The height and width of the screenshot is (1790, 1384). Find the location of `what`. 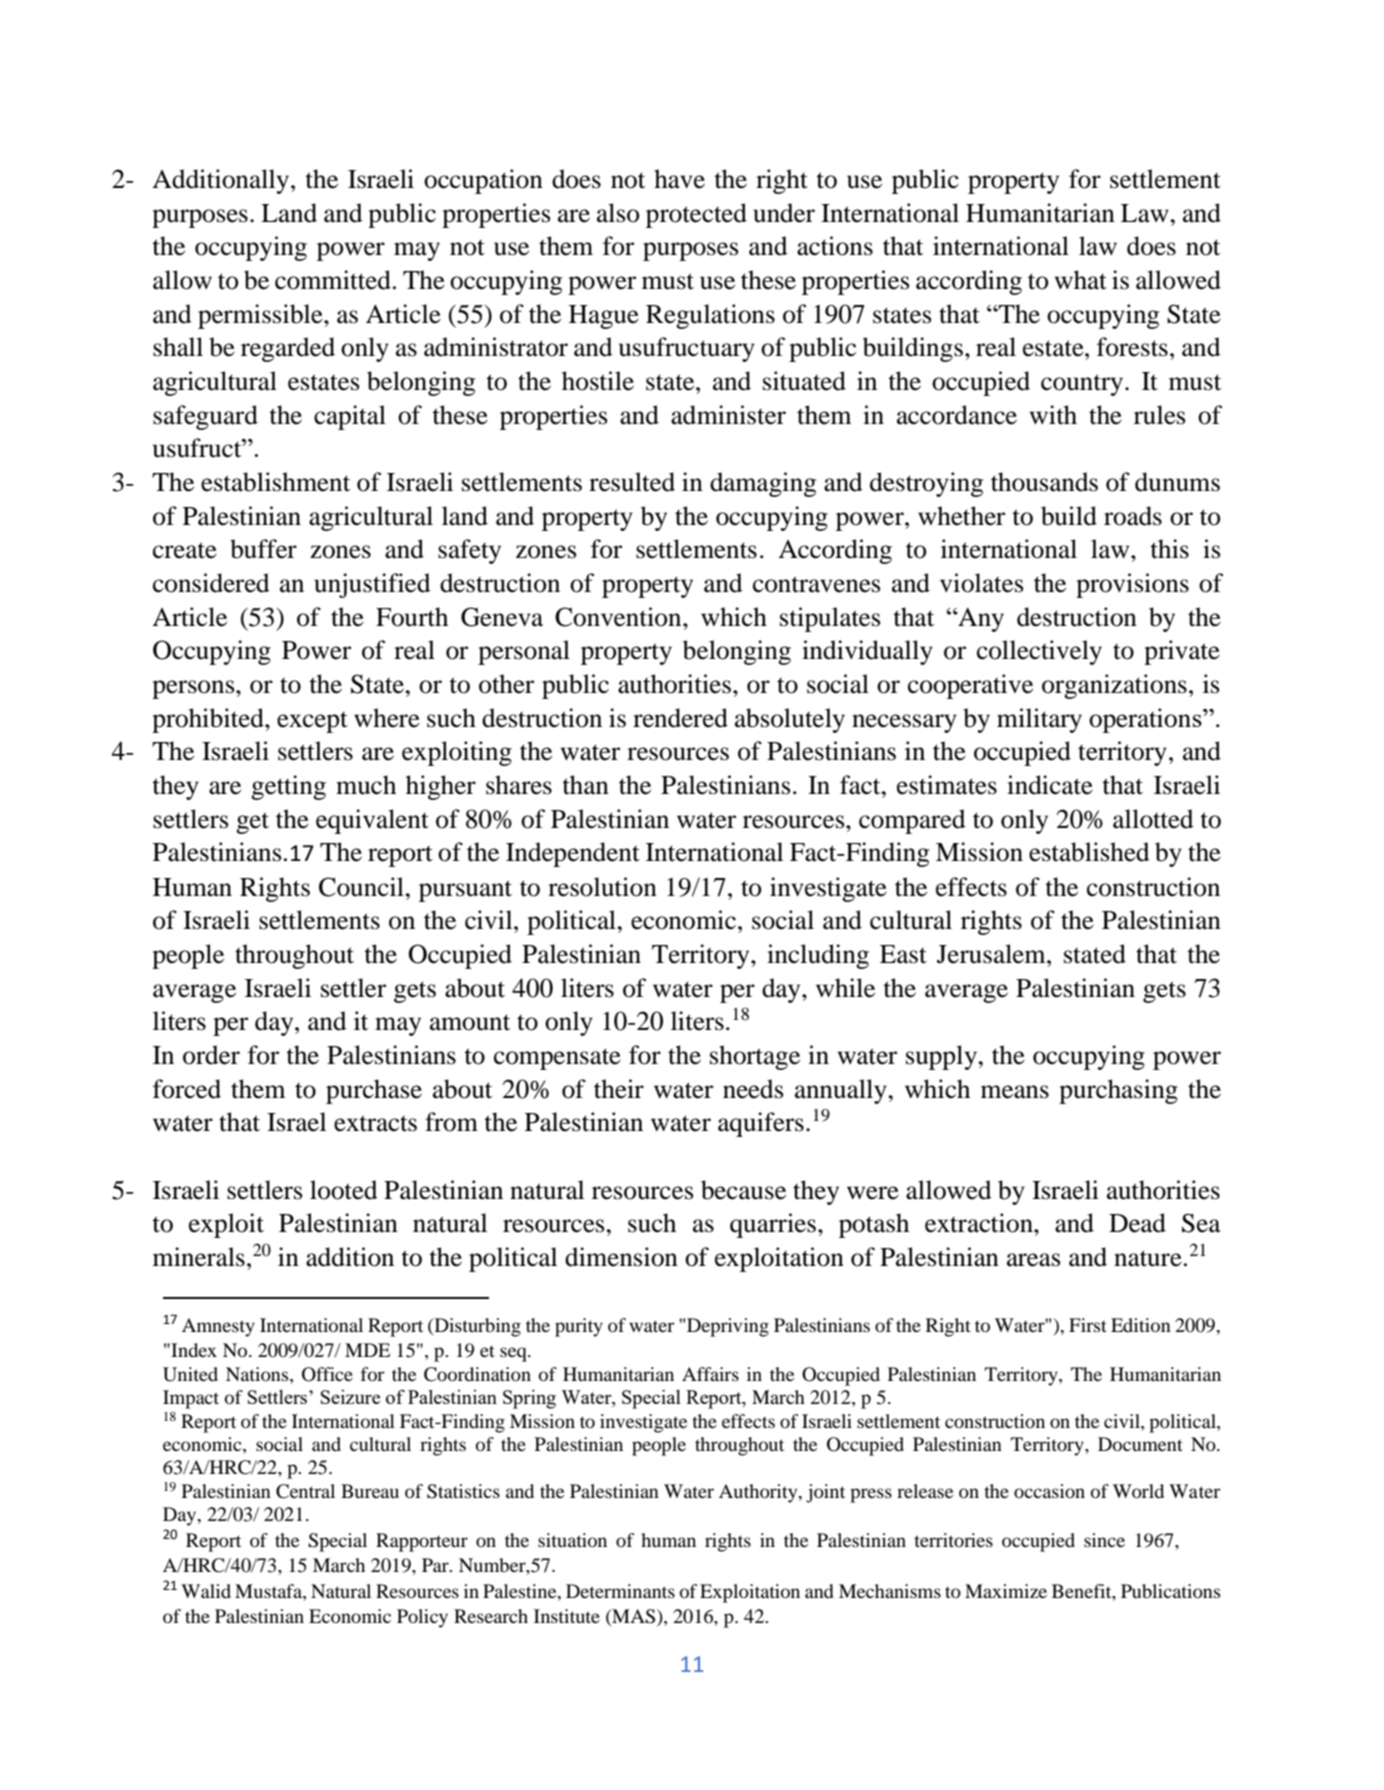

what is located at coordinates (1081, 280).
